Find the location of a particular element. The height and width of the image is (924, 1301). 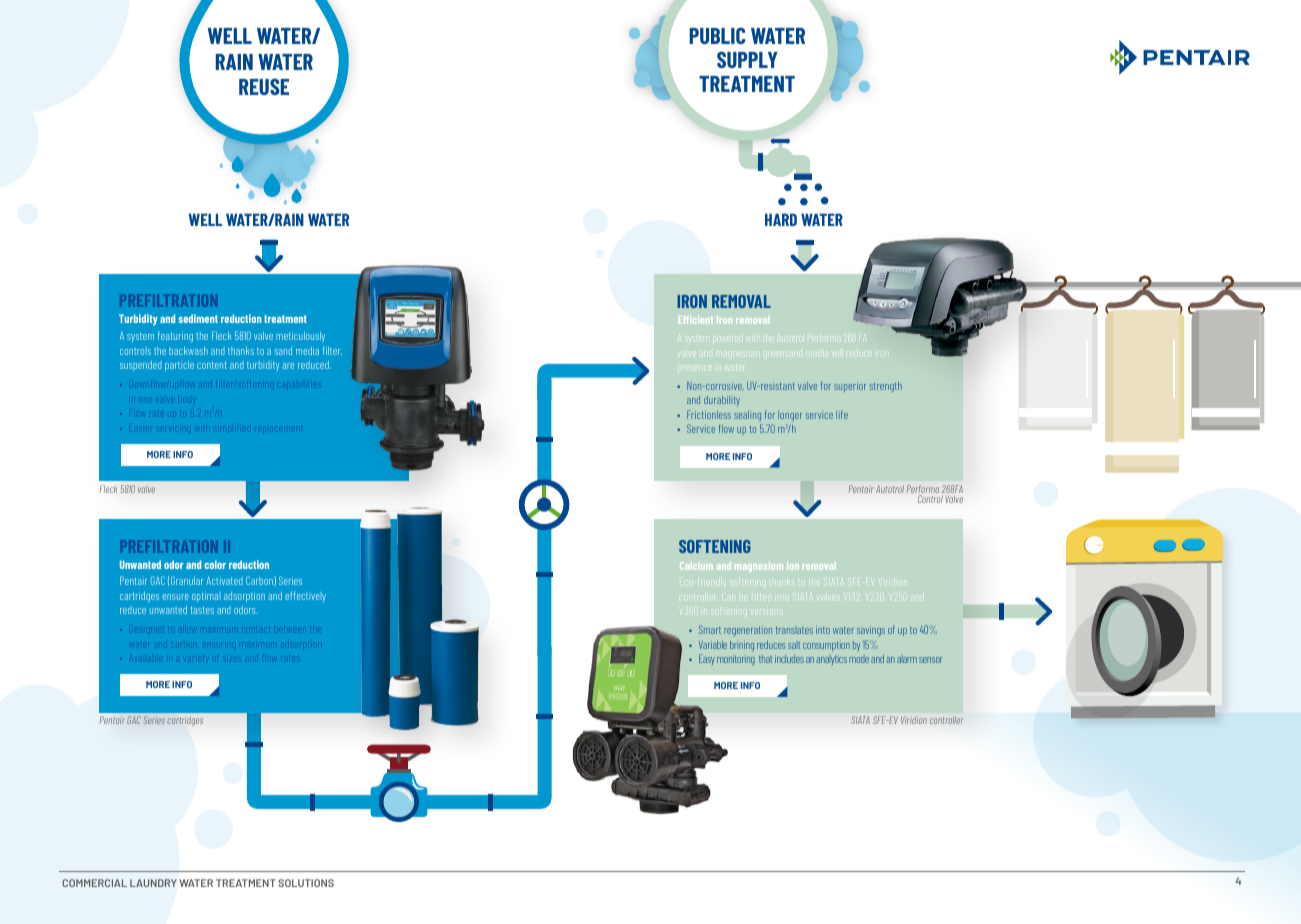

LAUNDRY is located at coordinates (153, 883).
